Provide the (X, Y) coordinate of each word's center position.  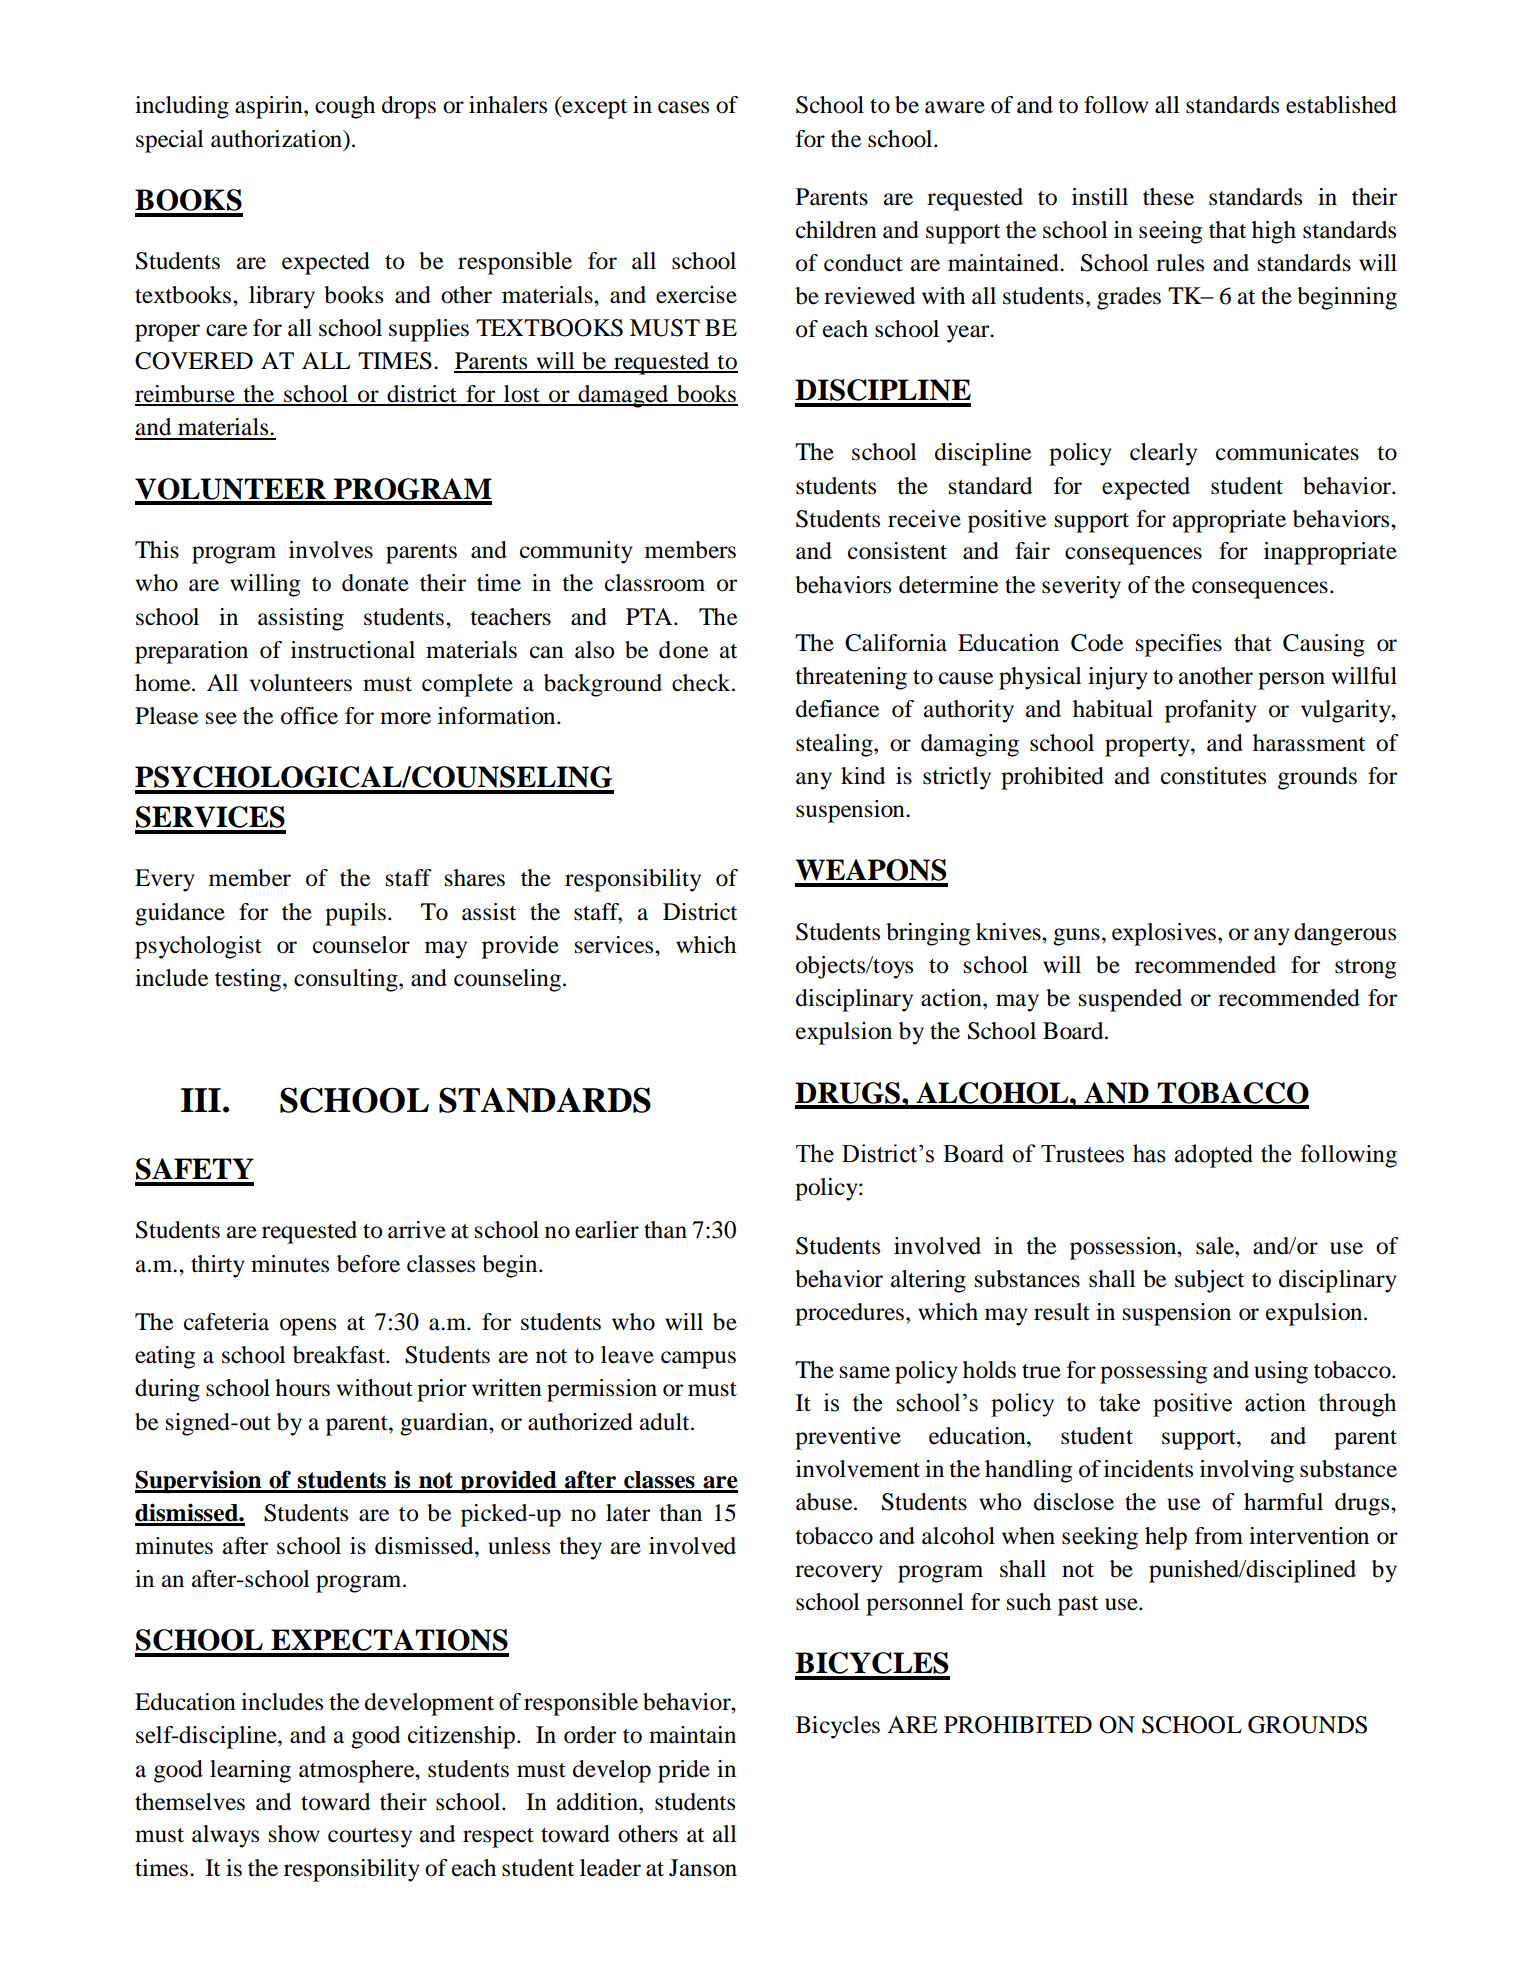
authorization (278, 139)
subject (1209, 1281)
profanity (1211, 711)
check (702, 683)
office (309, 716)
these (1168, 197)
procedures (849, 1314)
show (294, 1834)
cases (683, 107)
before (368, 1264)
